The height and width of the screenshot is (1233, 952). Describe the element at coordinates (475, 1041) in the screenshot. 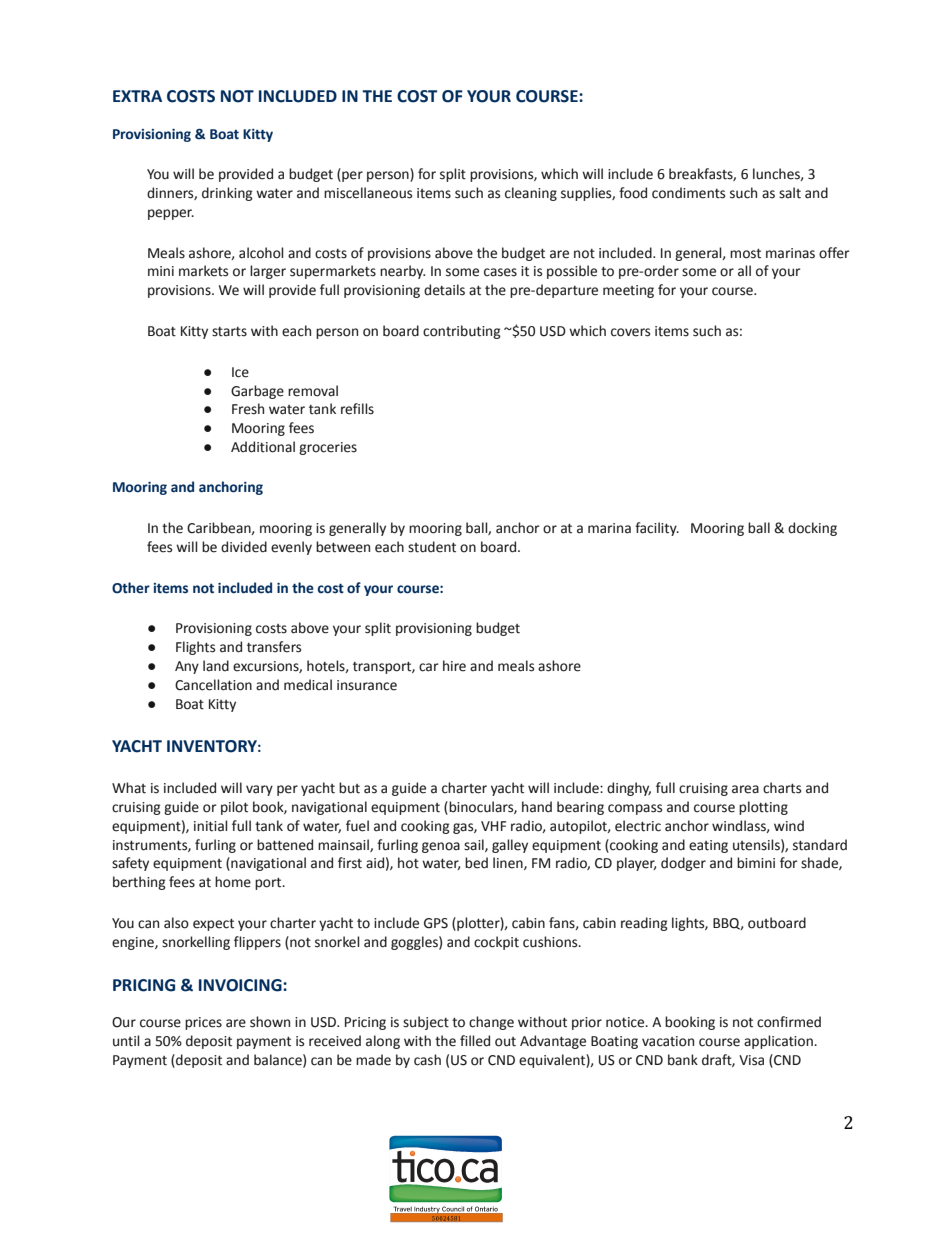

I see `filled` at that location.
